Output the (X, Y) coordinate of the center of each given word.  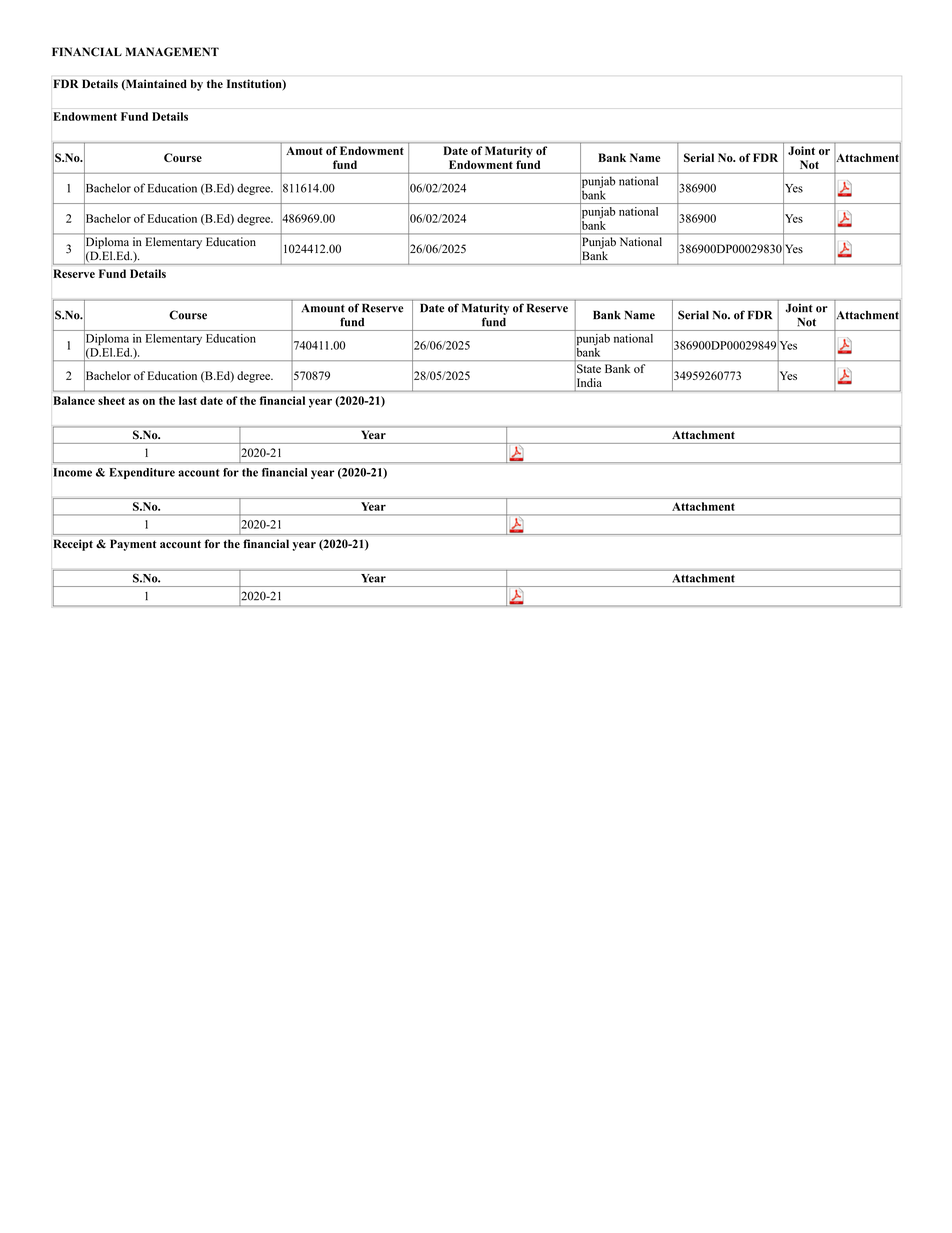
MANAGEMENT (172, 52)
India (589, 382)
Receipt (73, 545)
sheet (111, 400)
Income (72, 472)
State (589, 368)
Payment (133, 545)
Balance (74, 400)
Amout (304, 151)
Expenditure (142, 473)
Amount (323, 308)
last (188, 400)
